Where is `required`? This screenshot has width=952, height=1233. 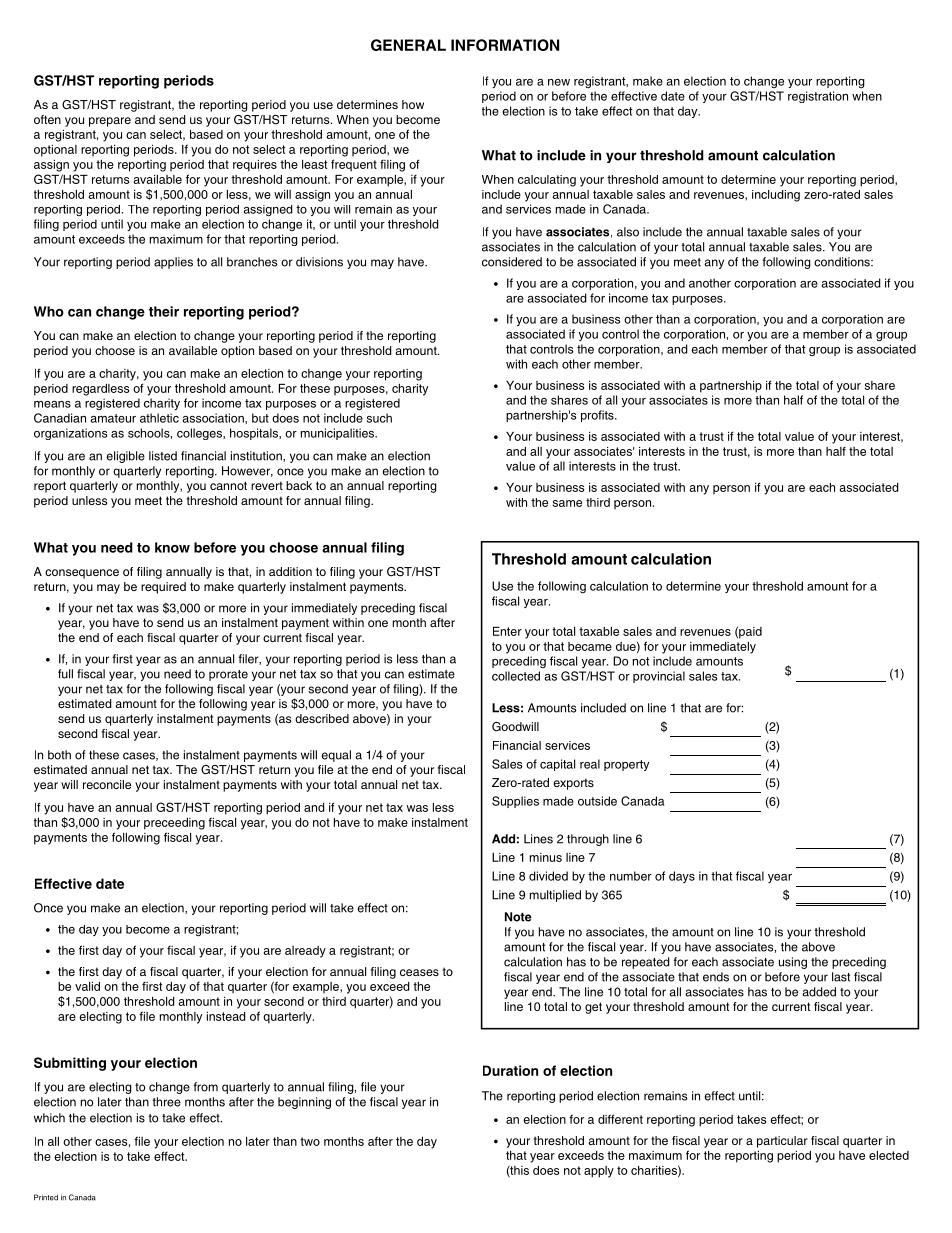
required is located at coordinates (163, 588).
